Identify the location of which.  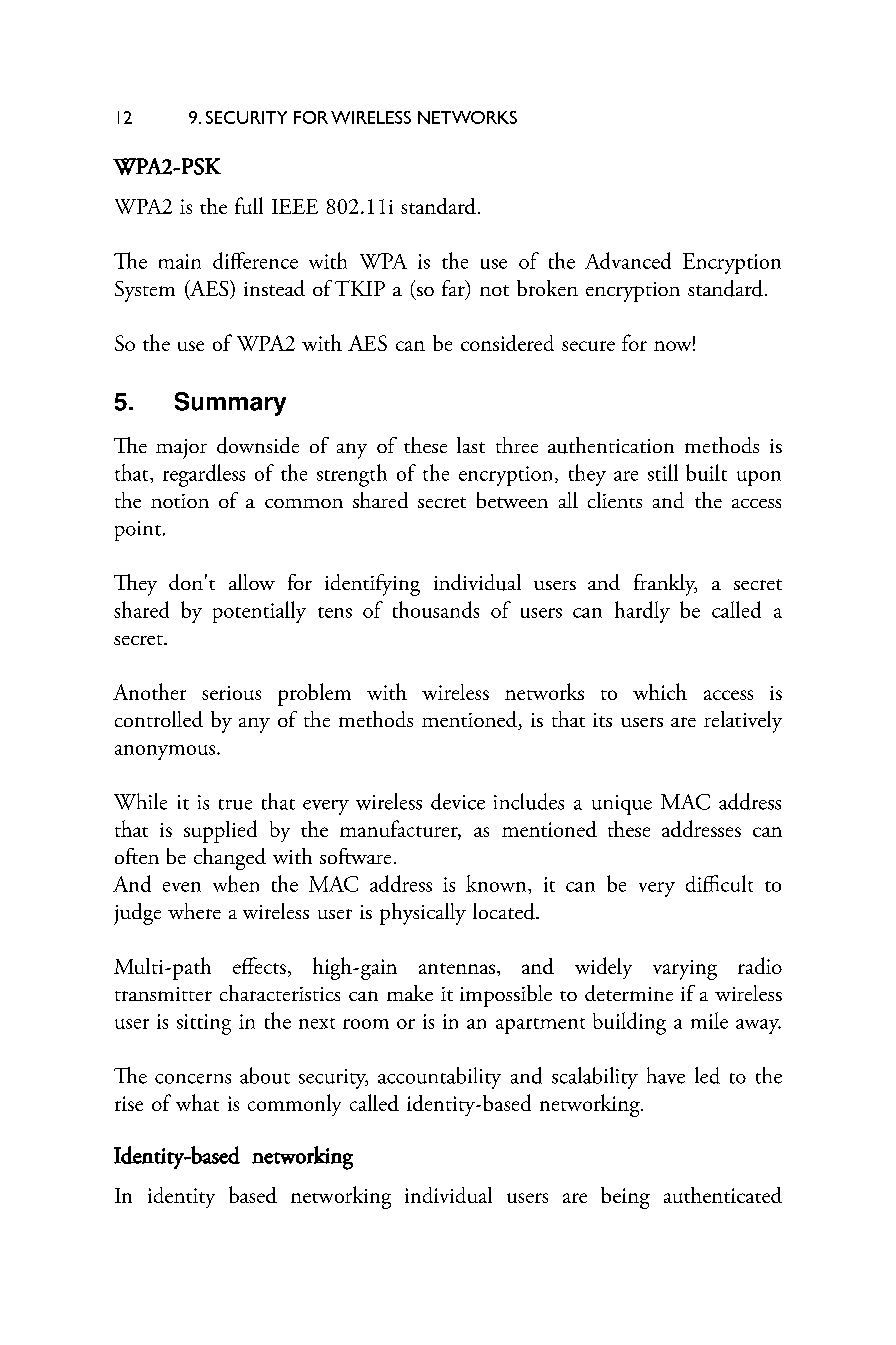
(660, 691).
